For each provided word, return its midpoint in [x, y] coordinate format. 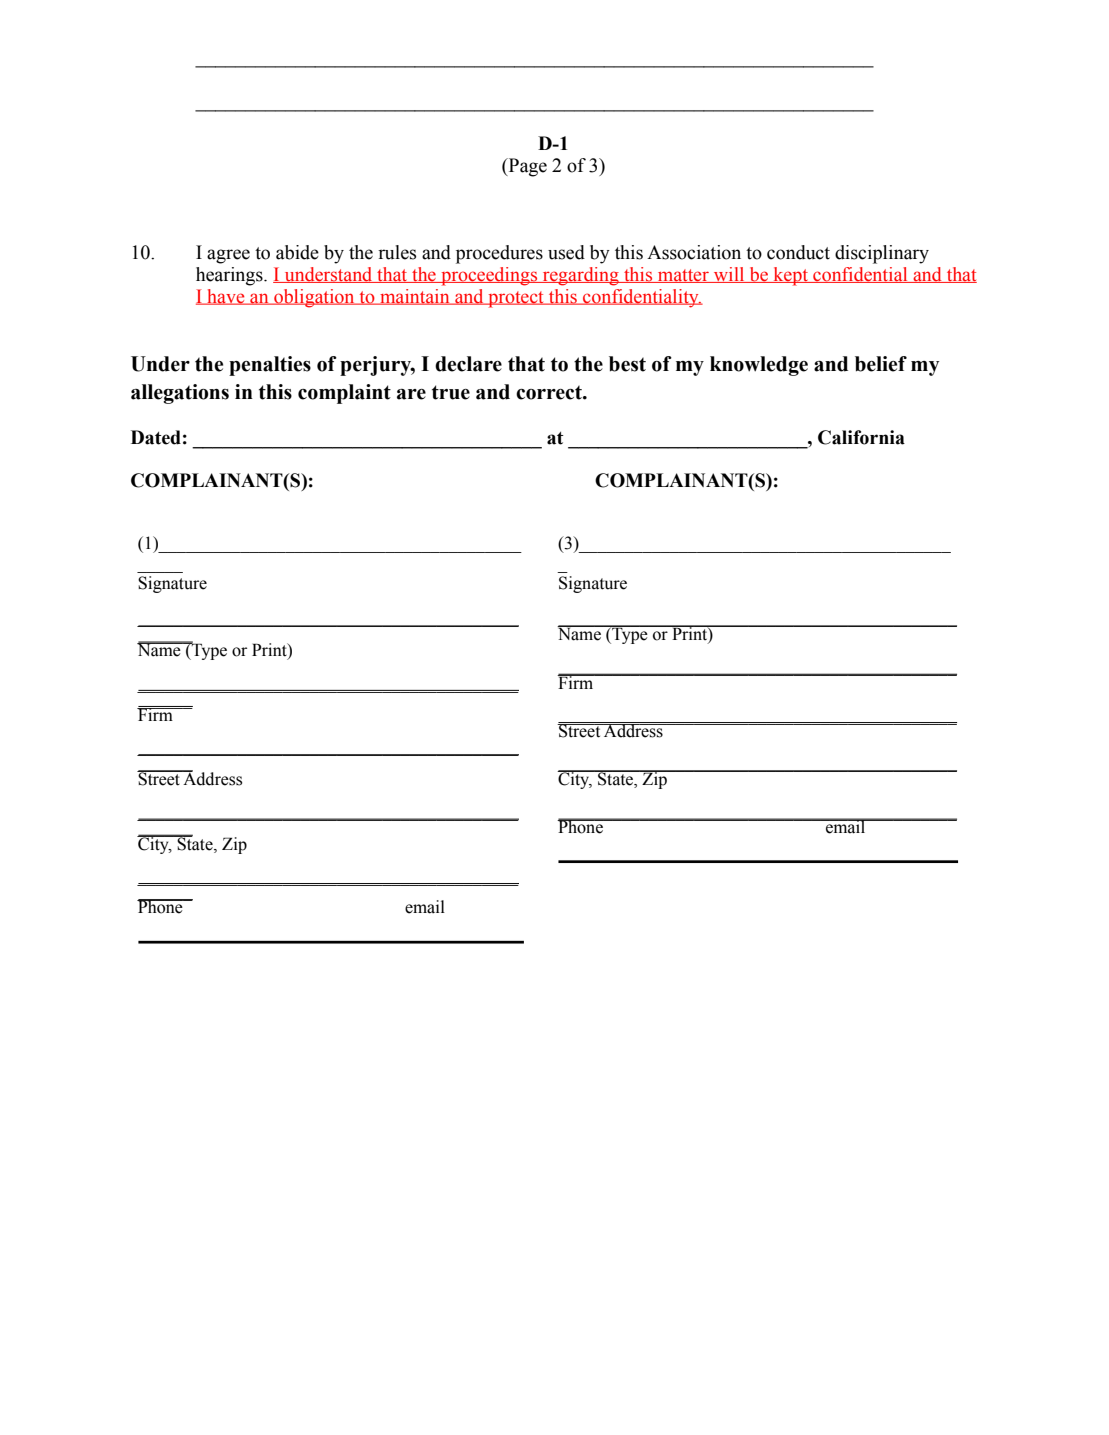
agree [228, 256]
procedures [499, 254]
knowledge [759, 366]
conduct [798, 252]
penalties [270, 366]
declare [468, 364]
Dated [156, 437]
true [451, 392]
